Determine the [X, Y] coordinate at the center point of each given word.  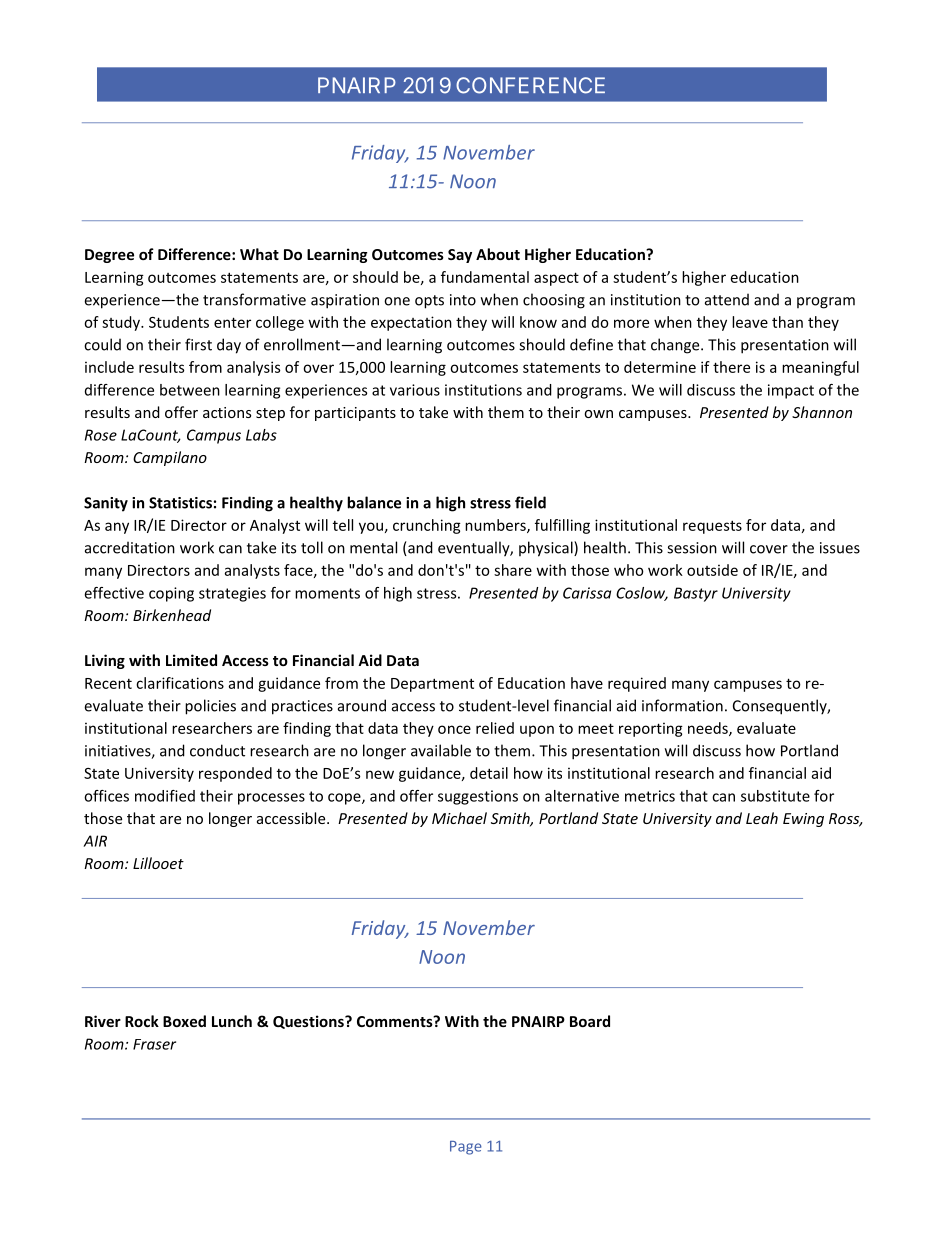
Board [590, 1021]
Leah [762, 818]
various [415, 390]
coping [171, 594]
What [259, 254]
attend [727, 299]
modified [165, 796]
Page [466, 1148]
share [513, 570]
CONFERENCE [530, 85]
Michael [459, 818]
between [190, 390]
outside [712, 570]
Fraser [154, 1044]
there [731, 367]
